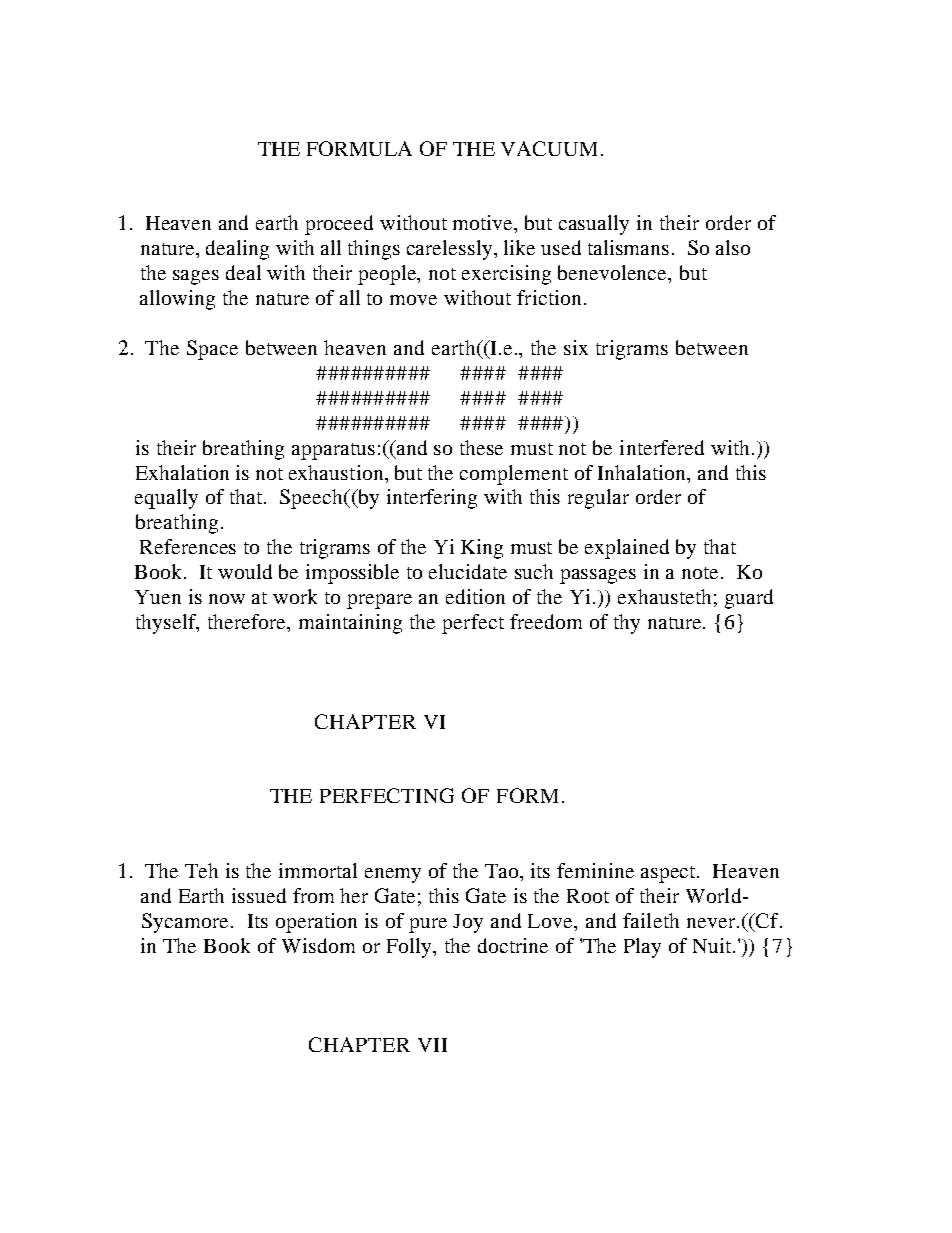 The image size is (952, 1233). I want to click on interfered, so click(662, 447).
